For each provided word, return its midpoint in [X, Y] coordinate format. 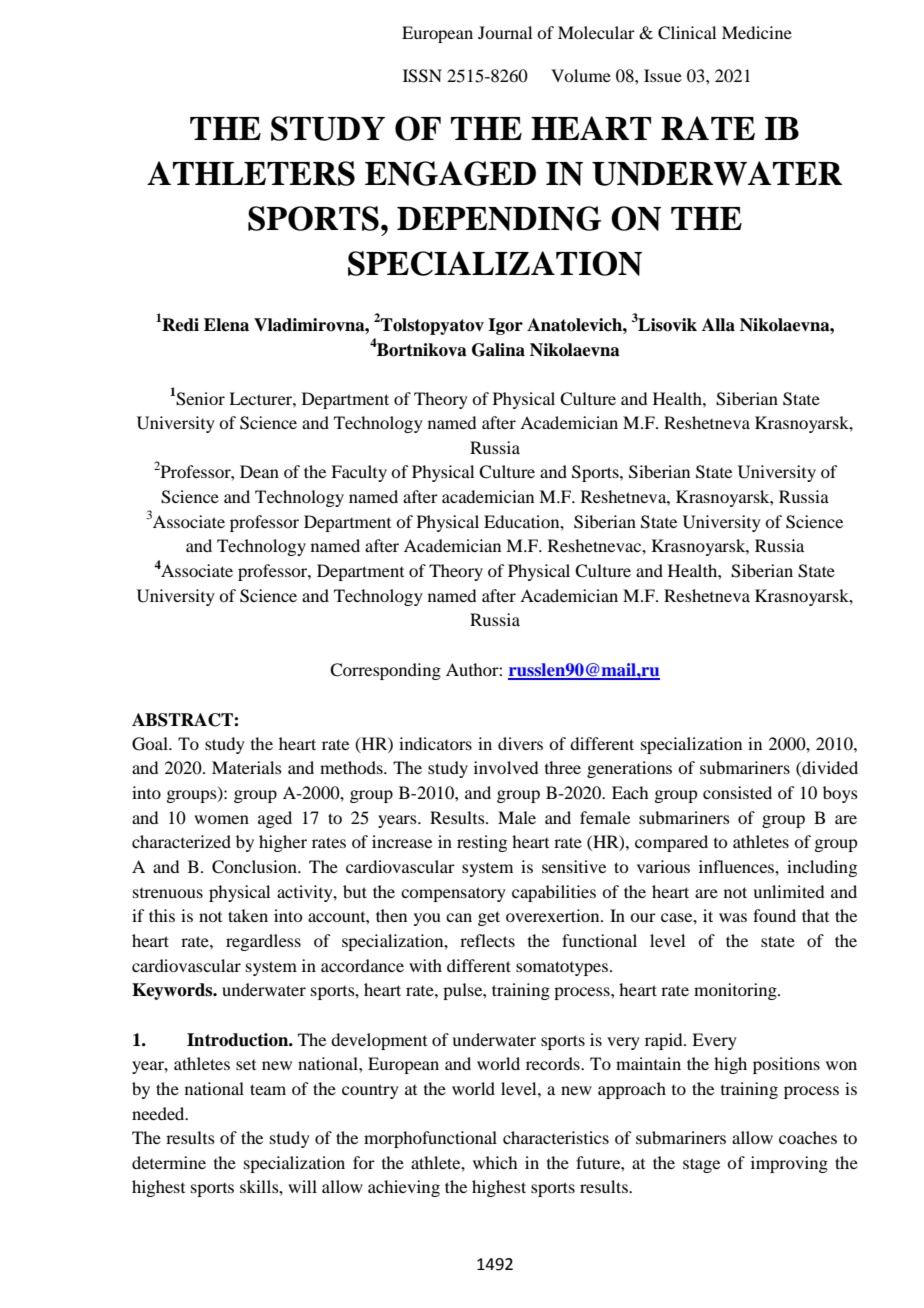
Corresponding [385, 671]
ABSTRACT [183, 720]
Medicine [757, 32]
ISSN [422, 76]
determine [169, 1162]
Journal [505, 32]
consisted [737, 792]
